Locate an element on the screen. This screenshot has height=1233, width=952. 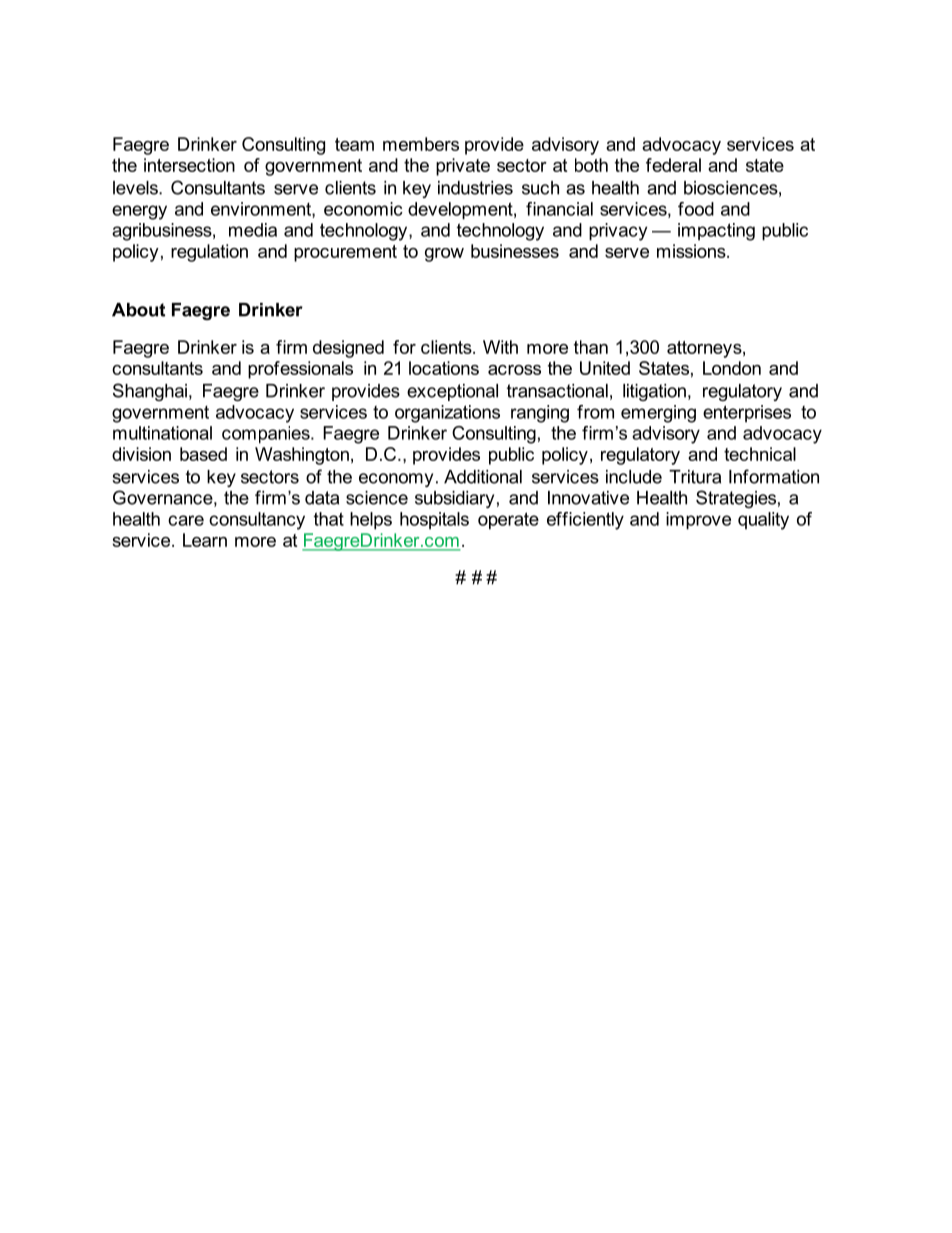
intersection is located at coordinates (189, 165).
